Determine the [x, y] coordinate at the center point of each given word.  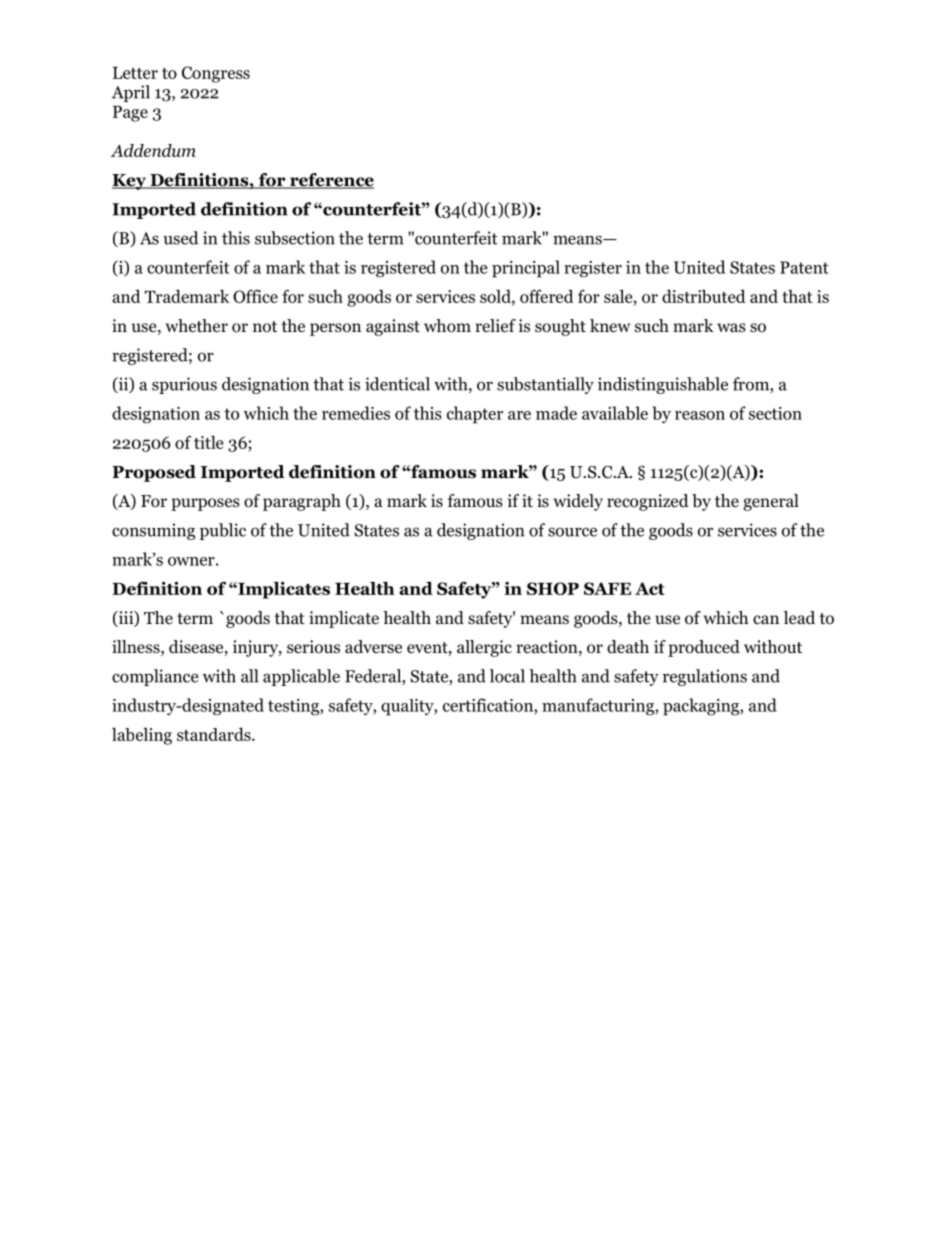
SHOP [553, 588]
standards [215, 734]
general [771, 502]
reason [700, 415]
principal [526, 269]
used [180, 238]
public [223, 531]
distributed [704, 296]
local [507, 676]
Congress [216, 74]
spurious [184, 385]
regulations [705, 677]
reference [331, 181]
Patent [804, 267]
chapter [475, 415]
